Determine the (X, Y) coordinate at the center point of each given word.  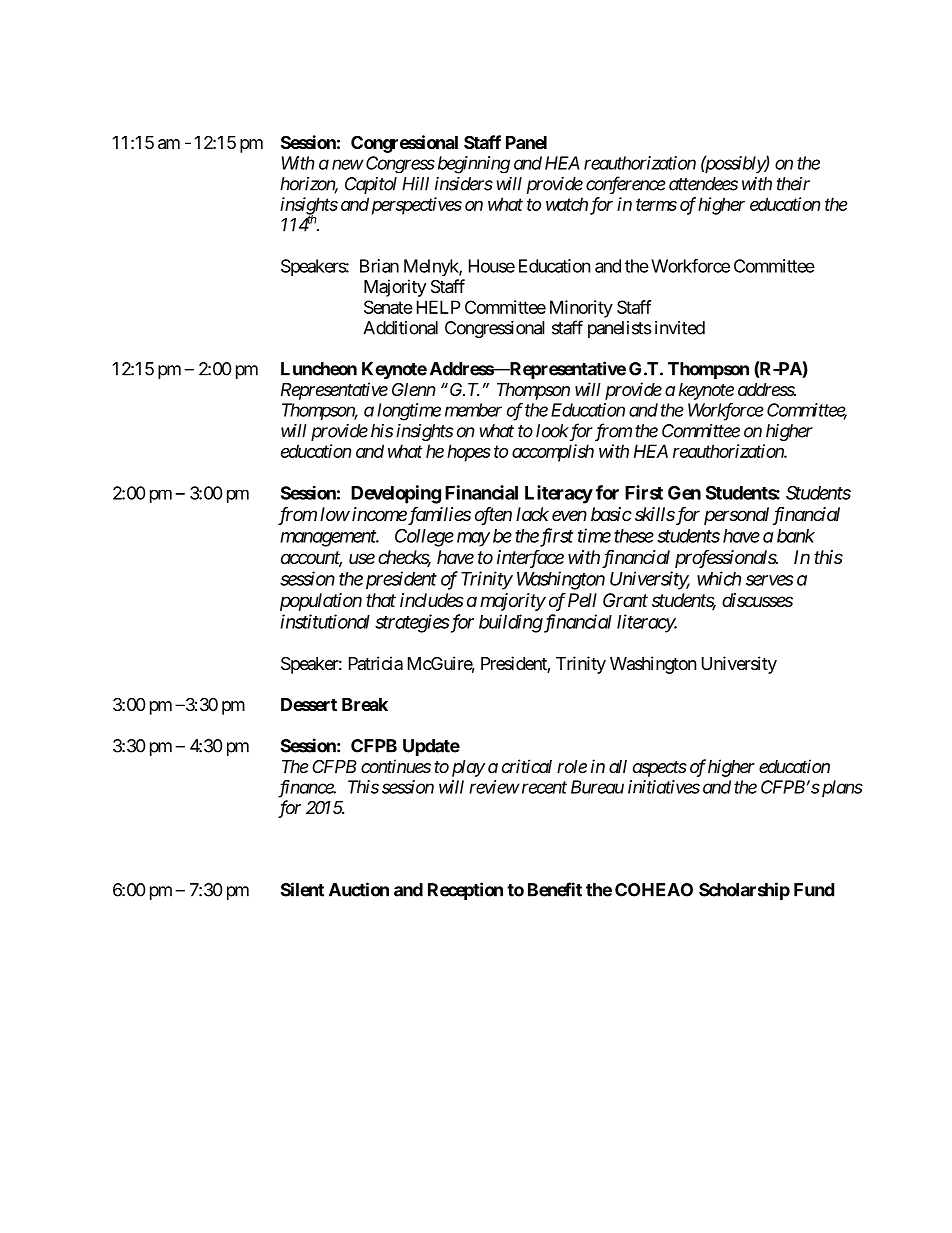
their (793, 184)
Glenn (413, 389)
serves (770, 580)
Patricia (376, 663)
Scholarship (744, 891)
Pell (582, 600)
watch (567, 204)
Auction (359, 889)
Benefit (555, 889)
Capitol (371, 185)
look (552, 431)
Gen (684, 492)
